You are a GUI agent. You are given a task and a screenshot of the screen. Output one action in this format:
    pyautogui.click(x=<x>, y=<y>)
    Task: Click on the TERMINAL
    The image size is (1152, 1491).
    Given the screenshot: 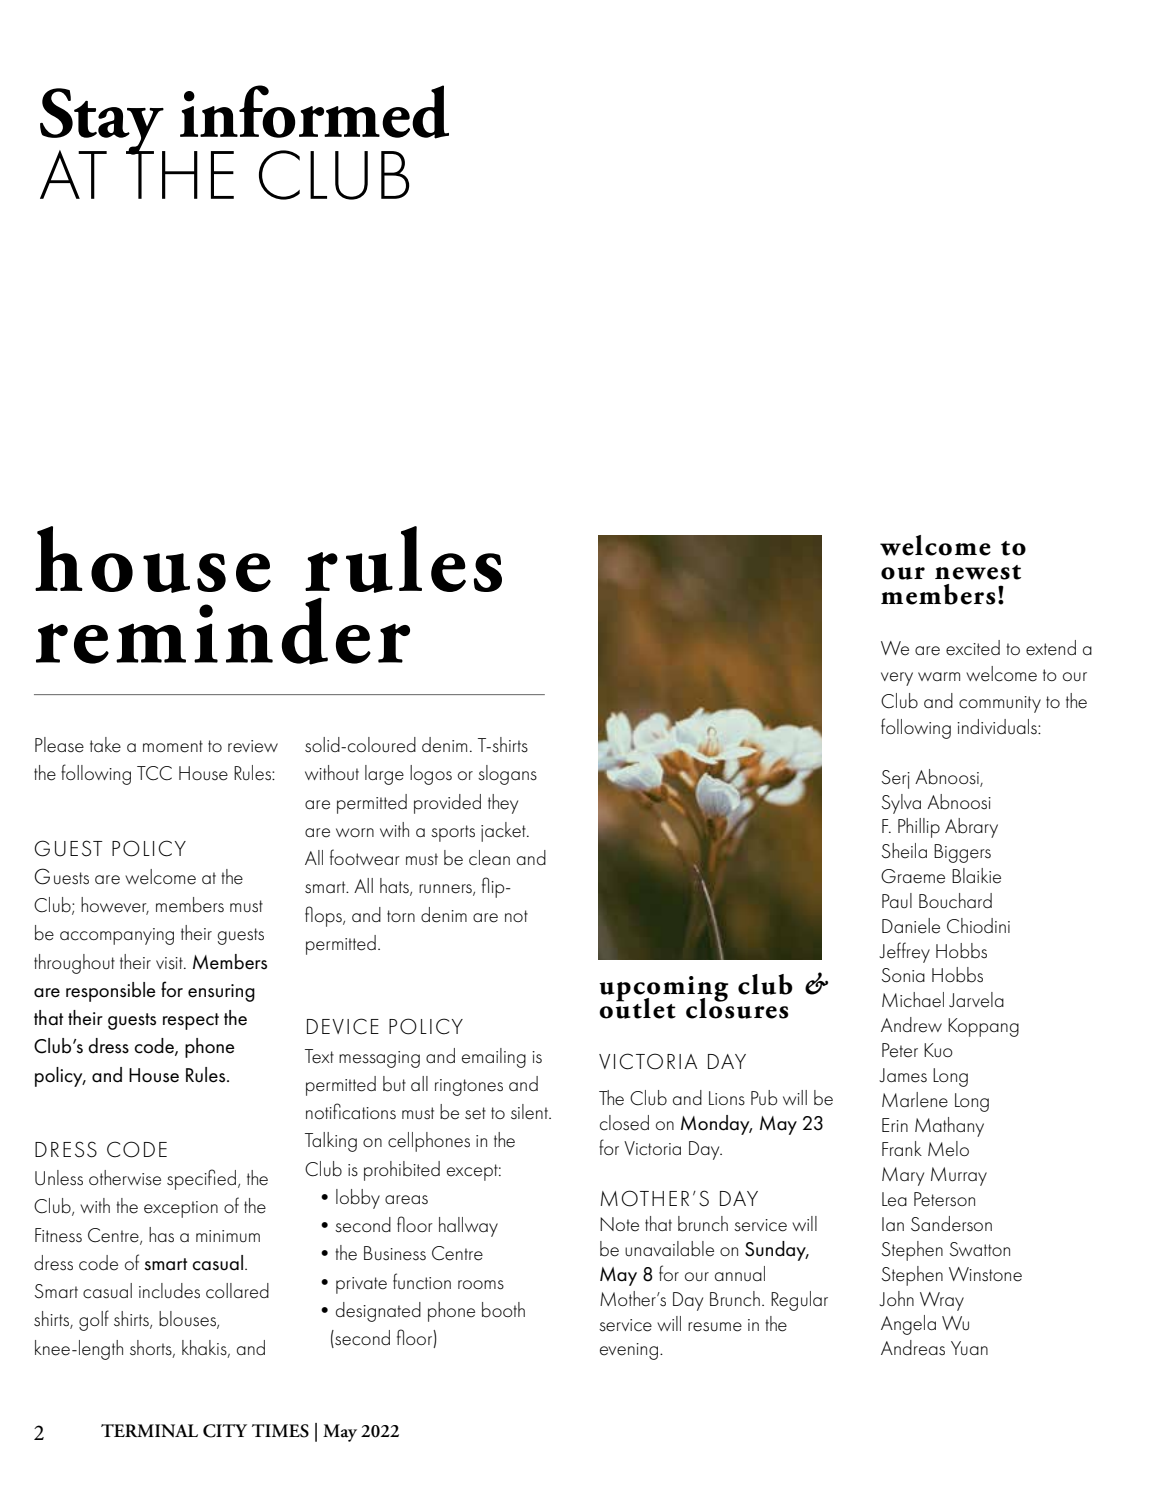 What is the action you would take?
    pyautogui.click(x=149, y=1430)
